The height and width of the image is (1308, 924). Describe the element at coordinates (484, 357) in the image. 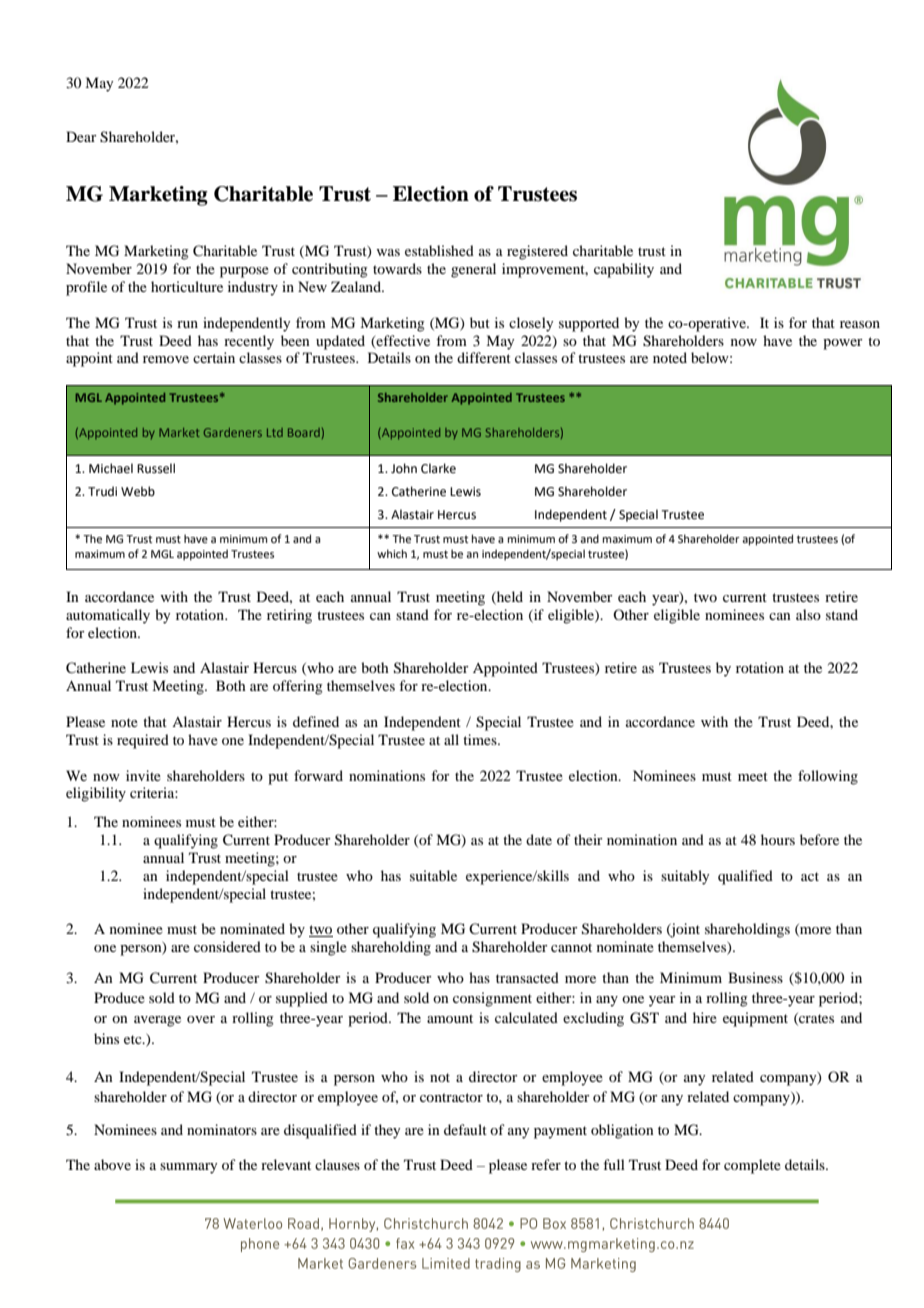

I see `different` at that location.
